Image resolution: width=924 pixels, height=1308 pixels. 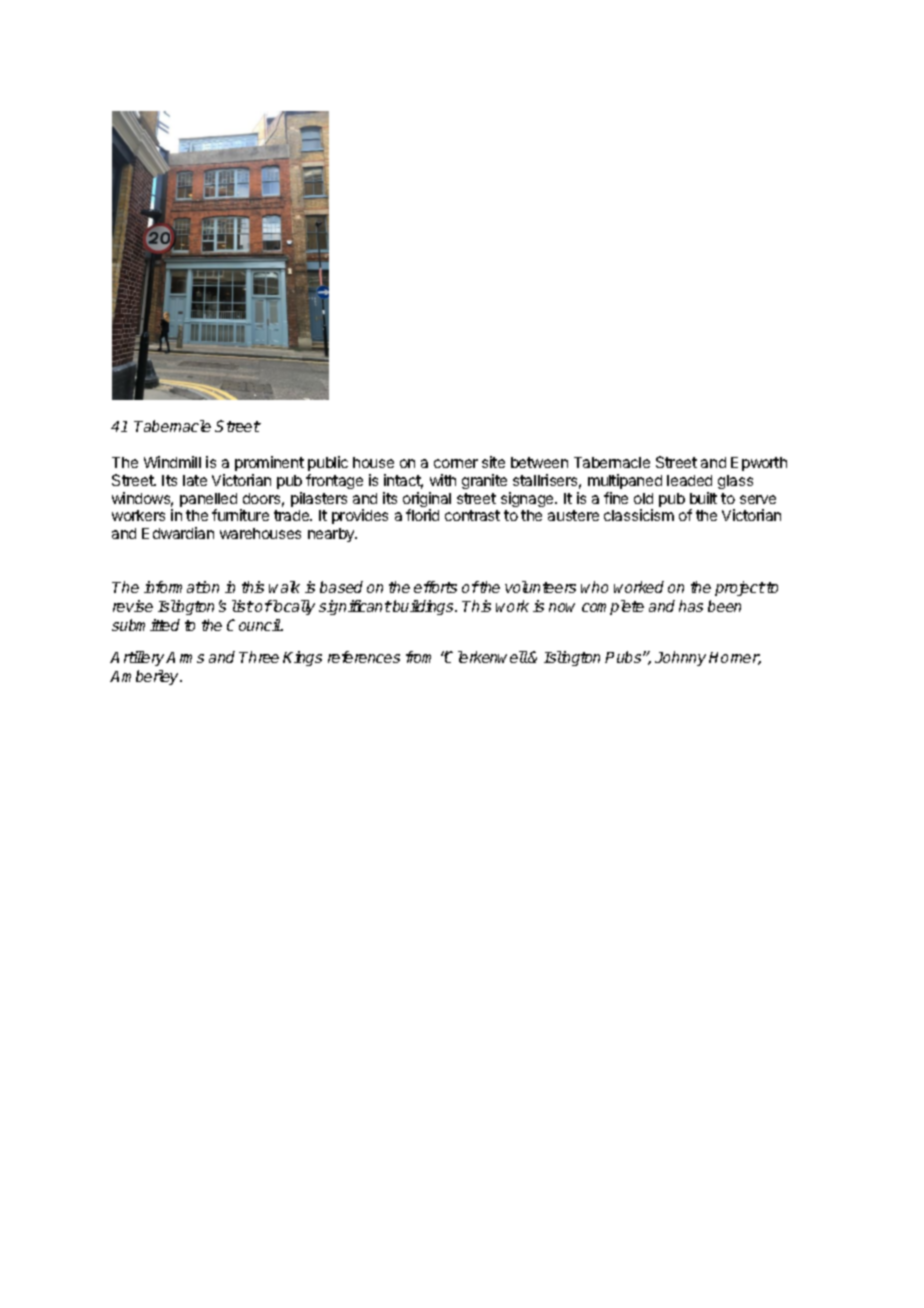 What do you see at coordinates (456, 463) in the image?
I see `corner` at bounding box center [456, 463].
